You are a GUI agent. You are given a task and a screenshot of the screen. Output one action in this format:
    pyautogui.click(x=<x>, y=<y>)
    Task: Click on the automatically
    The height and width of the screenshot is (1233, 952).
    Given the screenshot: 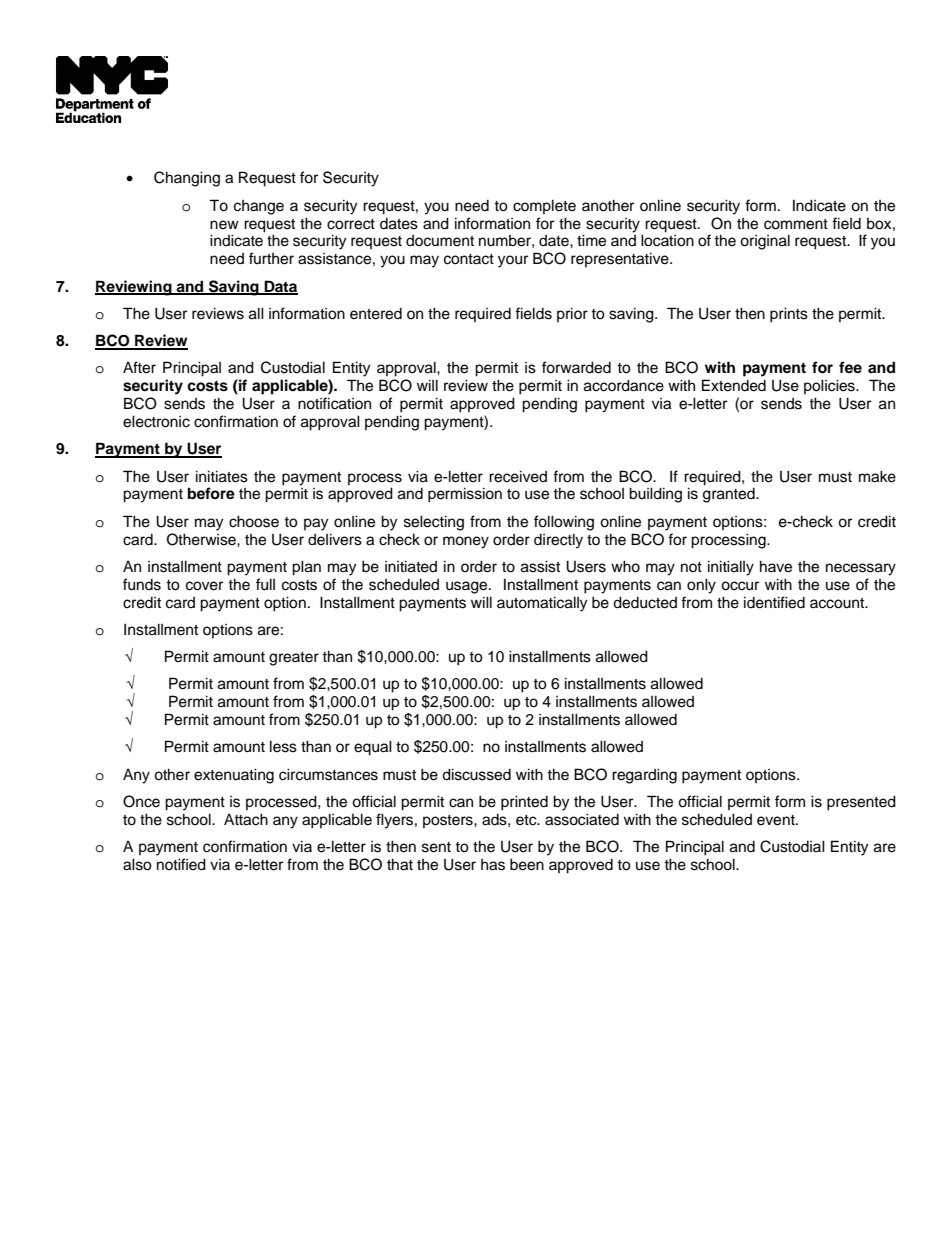 What is the action you would take?
    pyautogui.click(x=542, y=604)
